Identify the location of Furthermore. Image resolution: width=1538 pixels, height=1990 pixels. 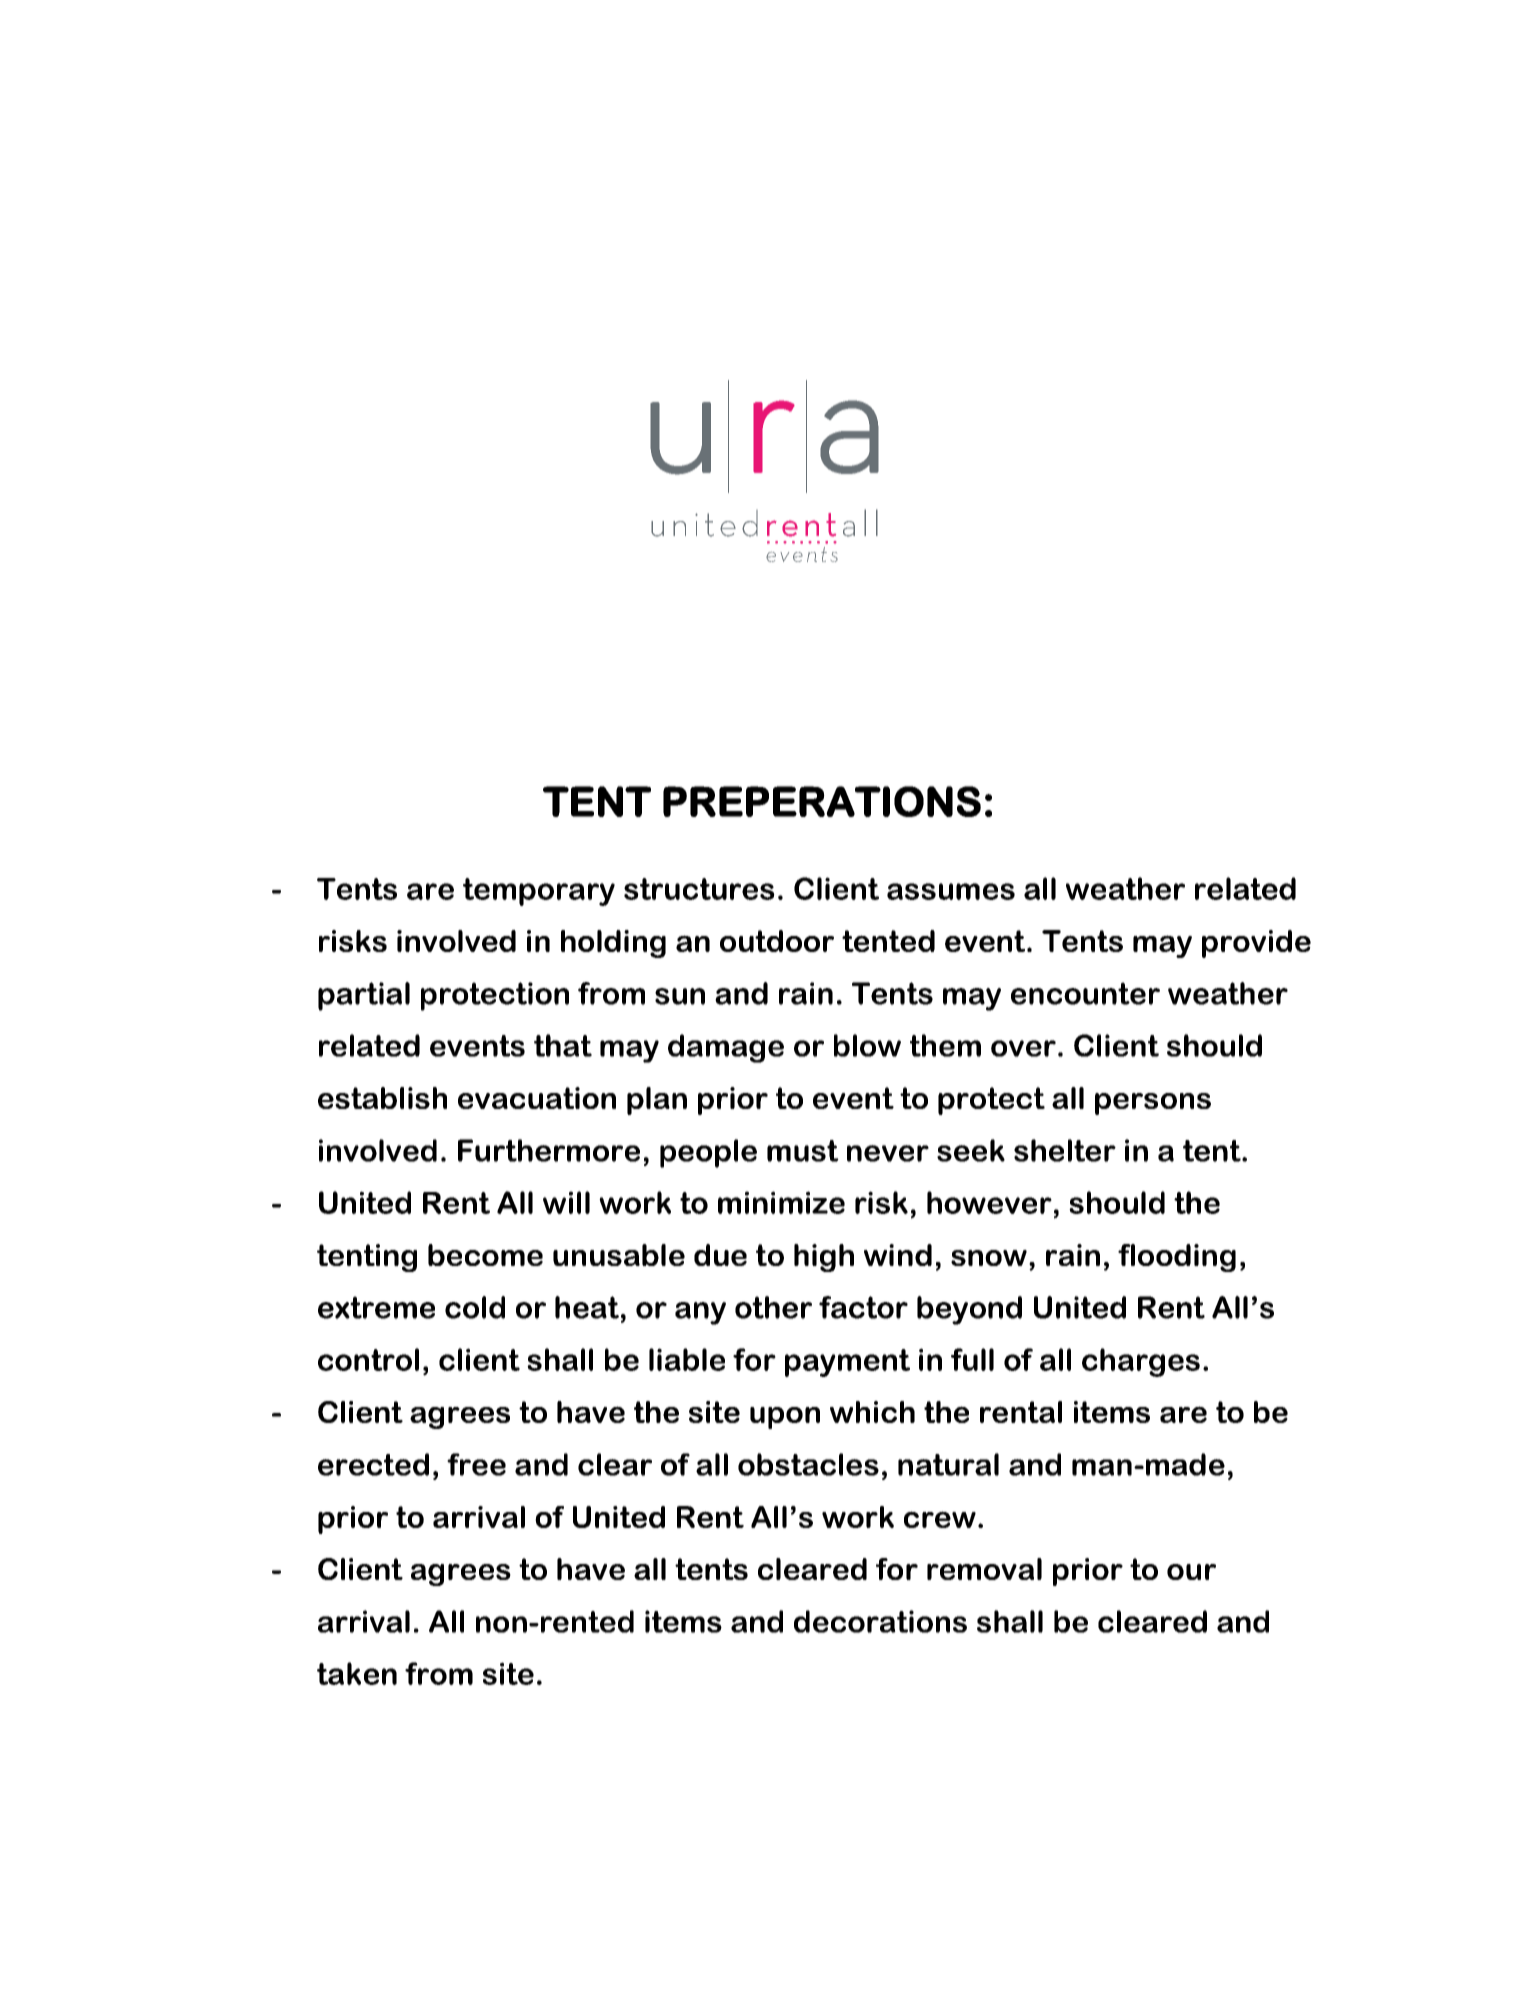
(549, 1150).
